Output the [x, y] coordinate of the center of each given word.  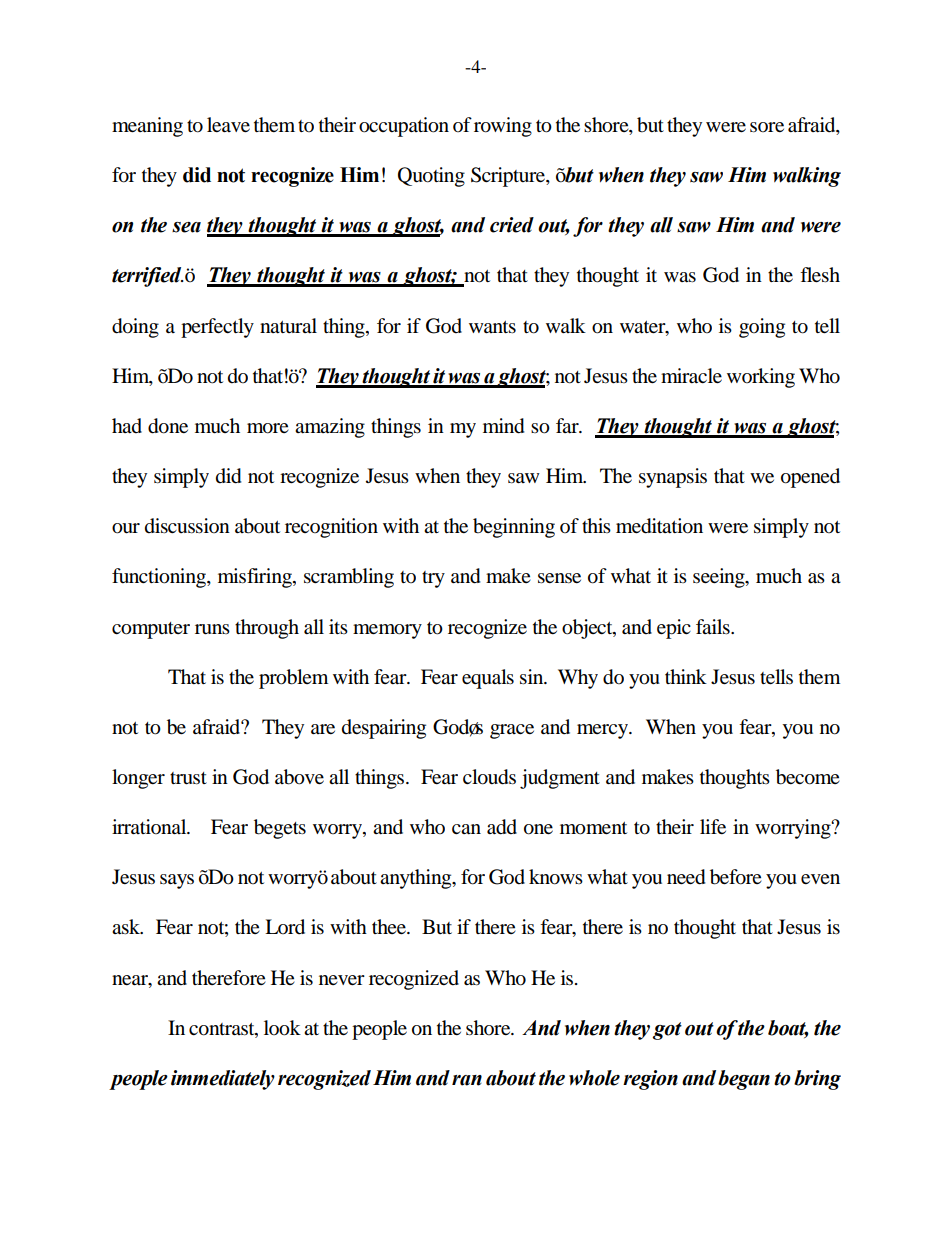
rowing [503, 127]
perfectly [217, 328]
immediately [223, 1080]
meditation [659, 526]
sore [767, 127]
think [686, 676]
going [762, 328]
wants [492, 327]
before [736, 877]
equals [488, 679]
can [466, 829]
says [177, 881]
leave [228, 125]
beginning [514, 528]
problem [293, 679]
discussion [187, 526]
